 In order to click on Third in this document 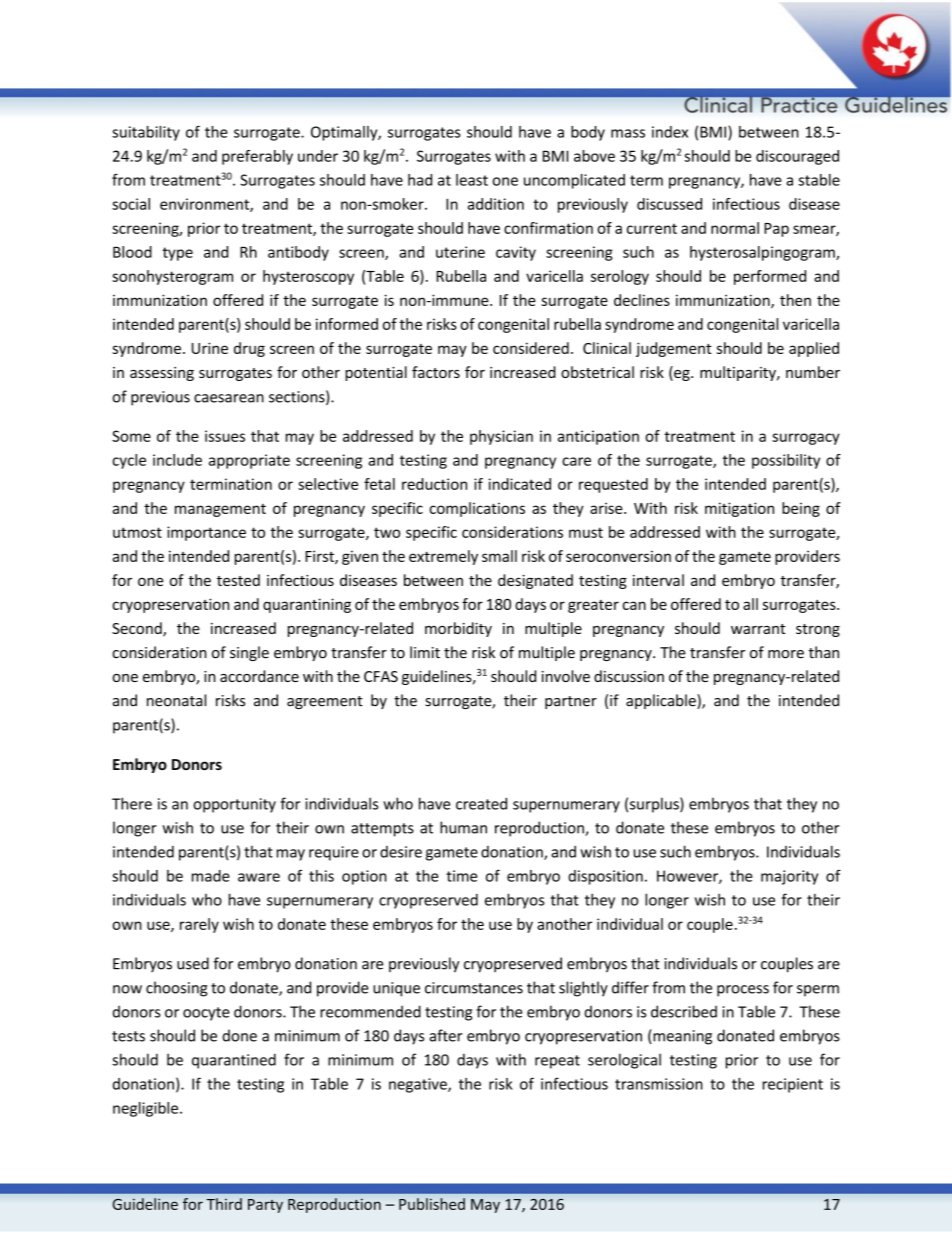, I will do `click(224, 1204)`.
